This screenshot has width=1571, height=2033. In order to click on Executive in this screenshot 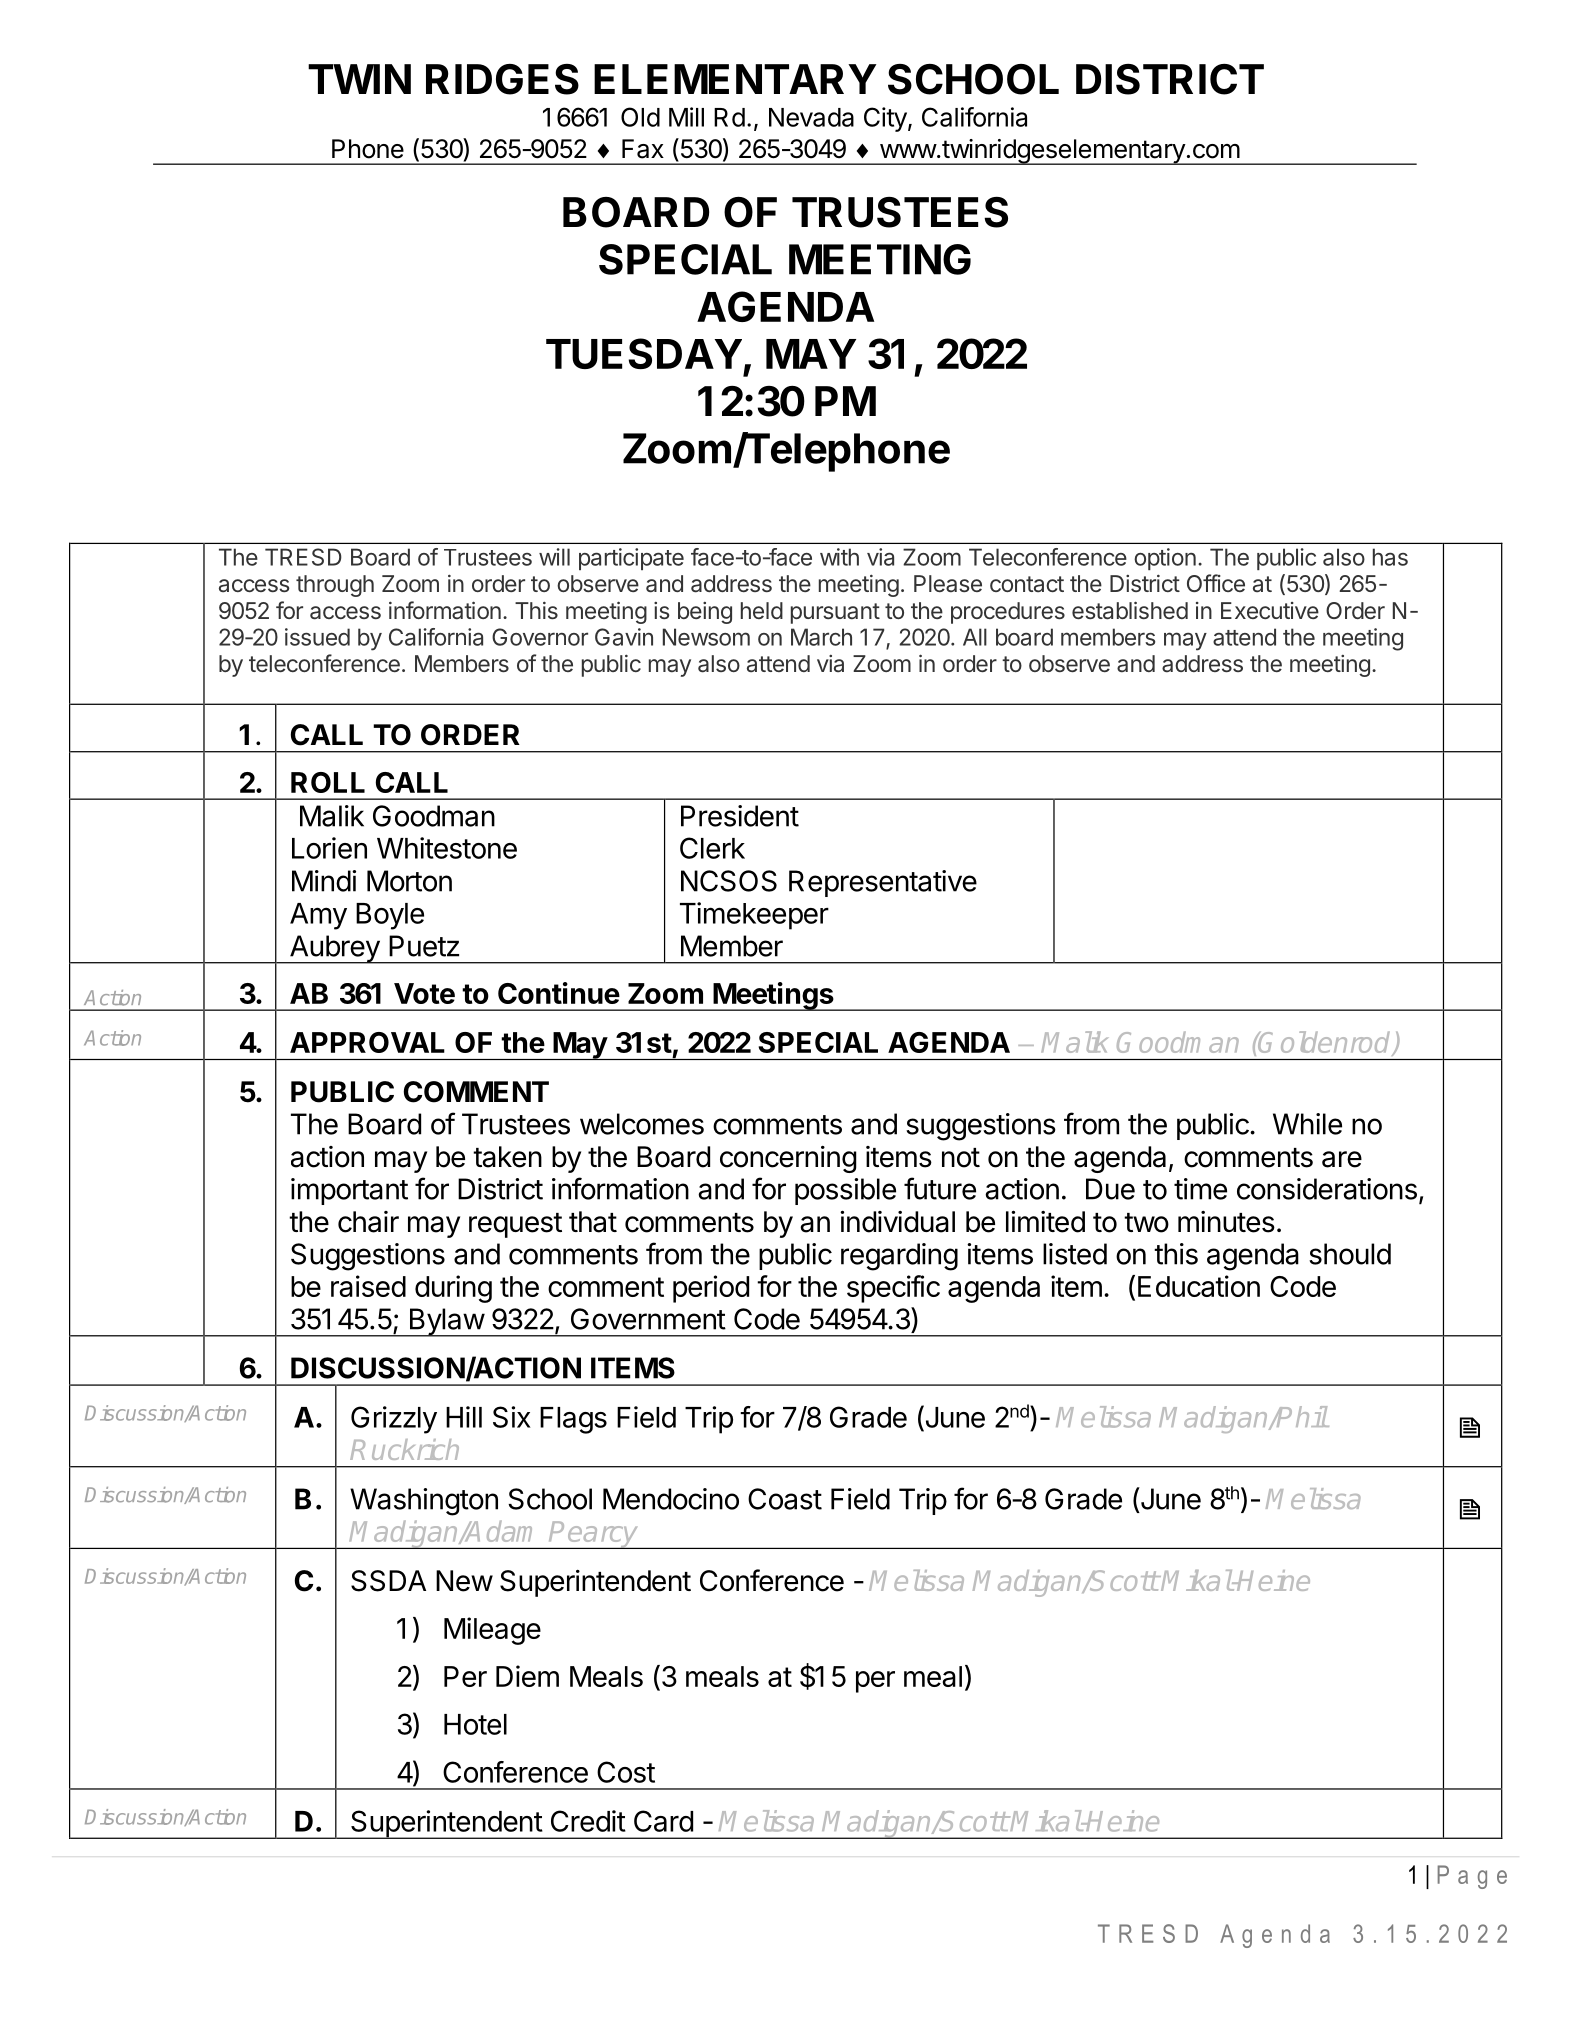, I will do `click(1270, 610)`.
